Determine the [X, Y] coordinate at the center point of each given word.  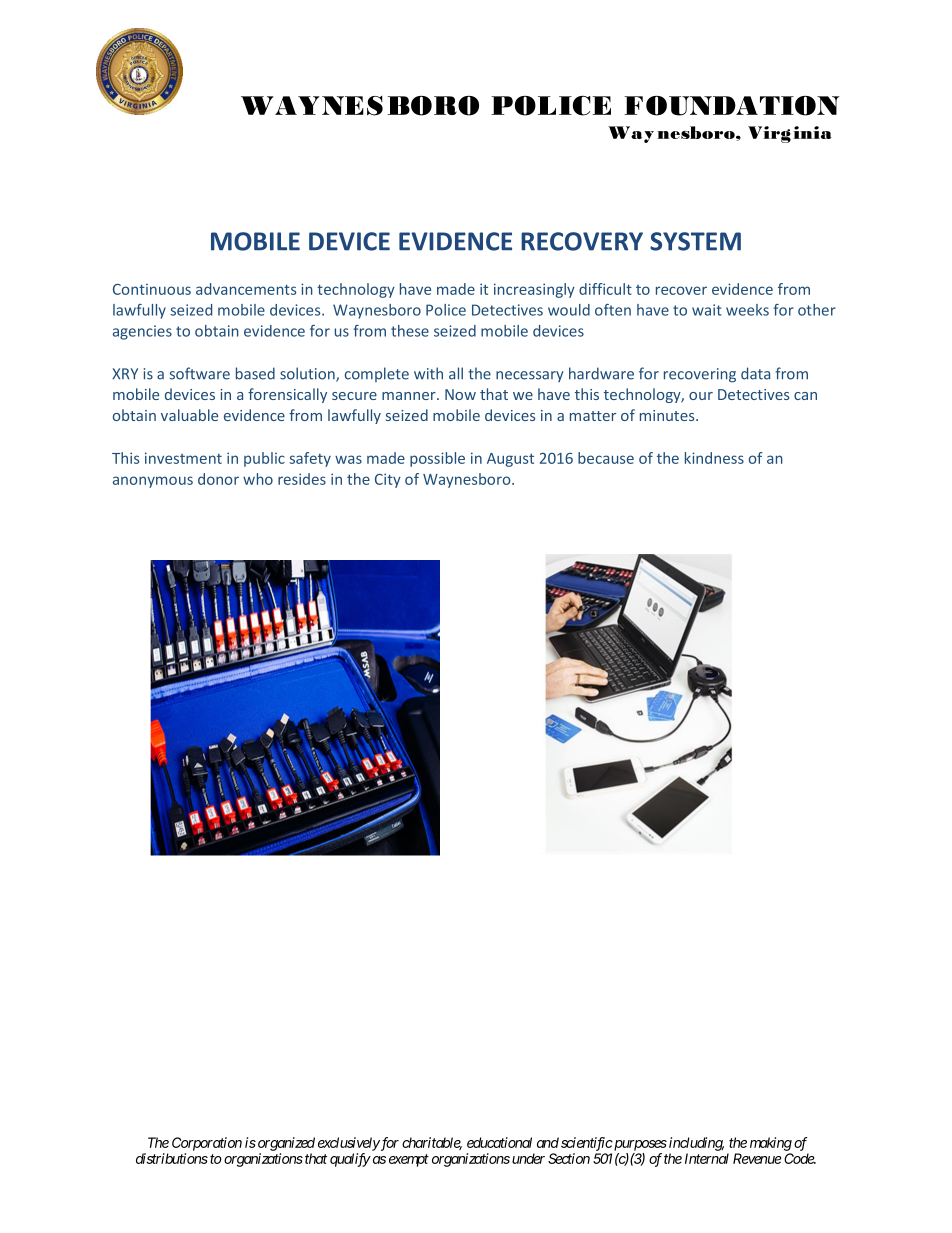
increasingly [534, 290]
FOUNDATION [731, 106]
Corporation [207, 1144]
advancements [246, 289]
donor [218, 479]
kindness [714, 458]
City [388, 480]
